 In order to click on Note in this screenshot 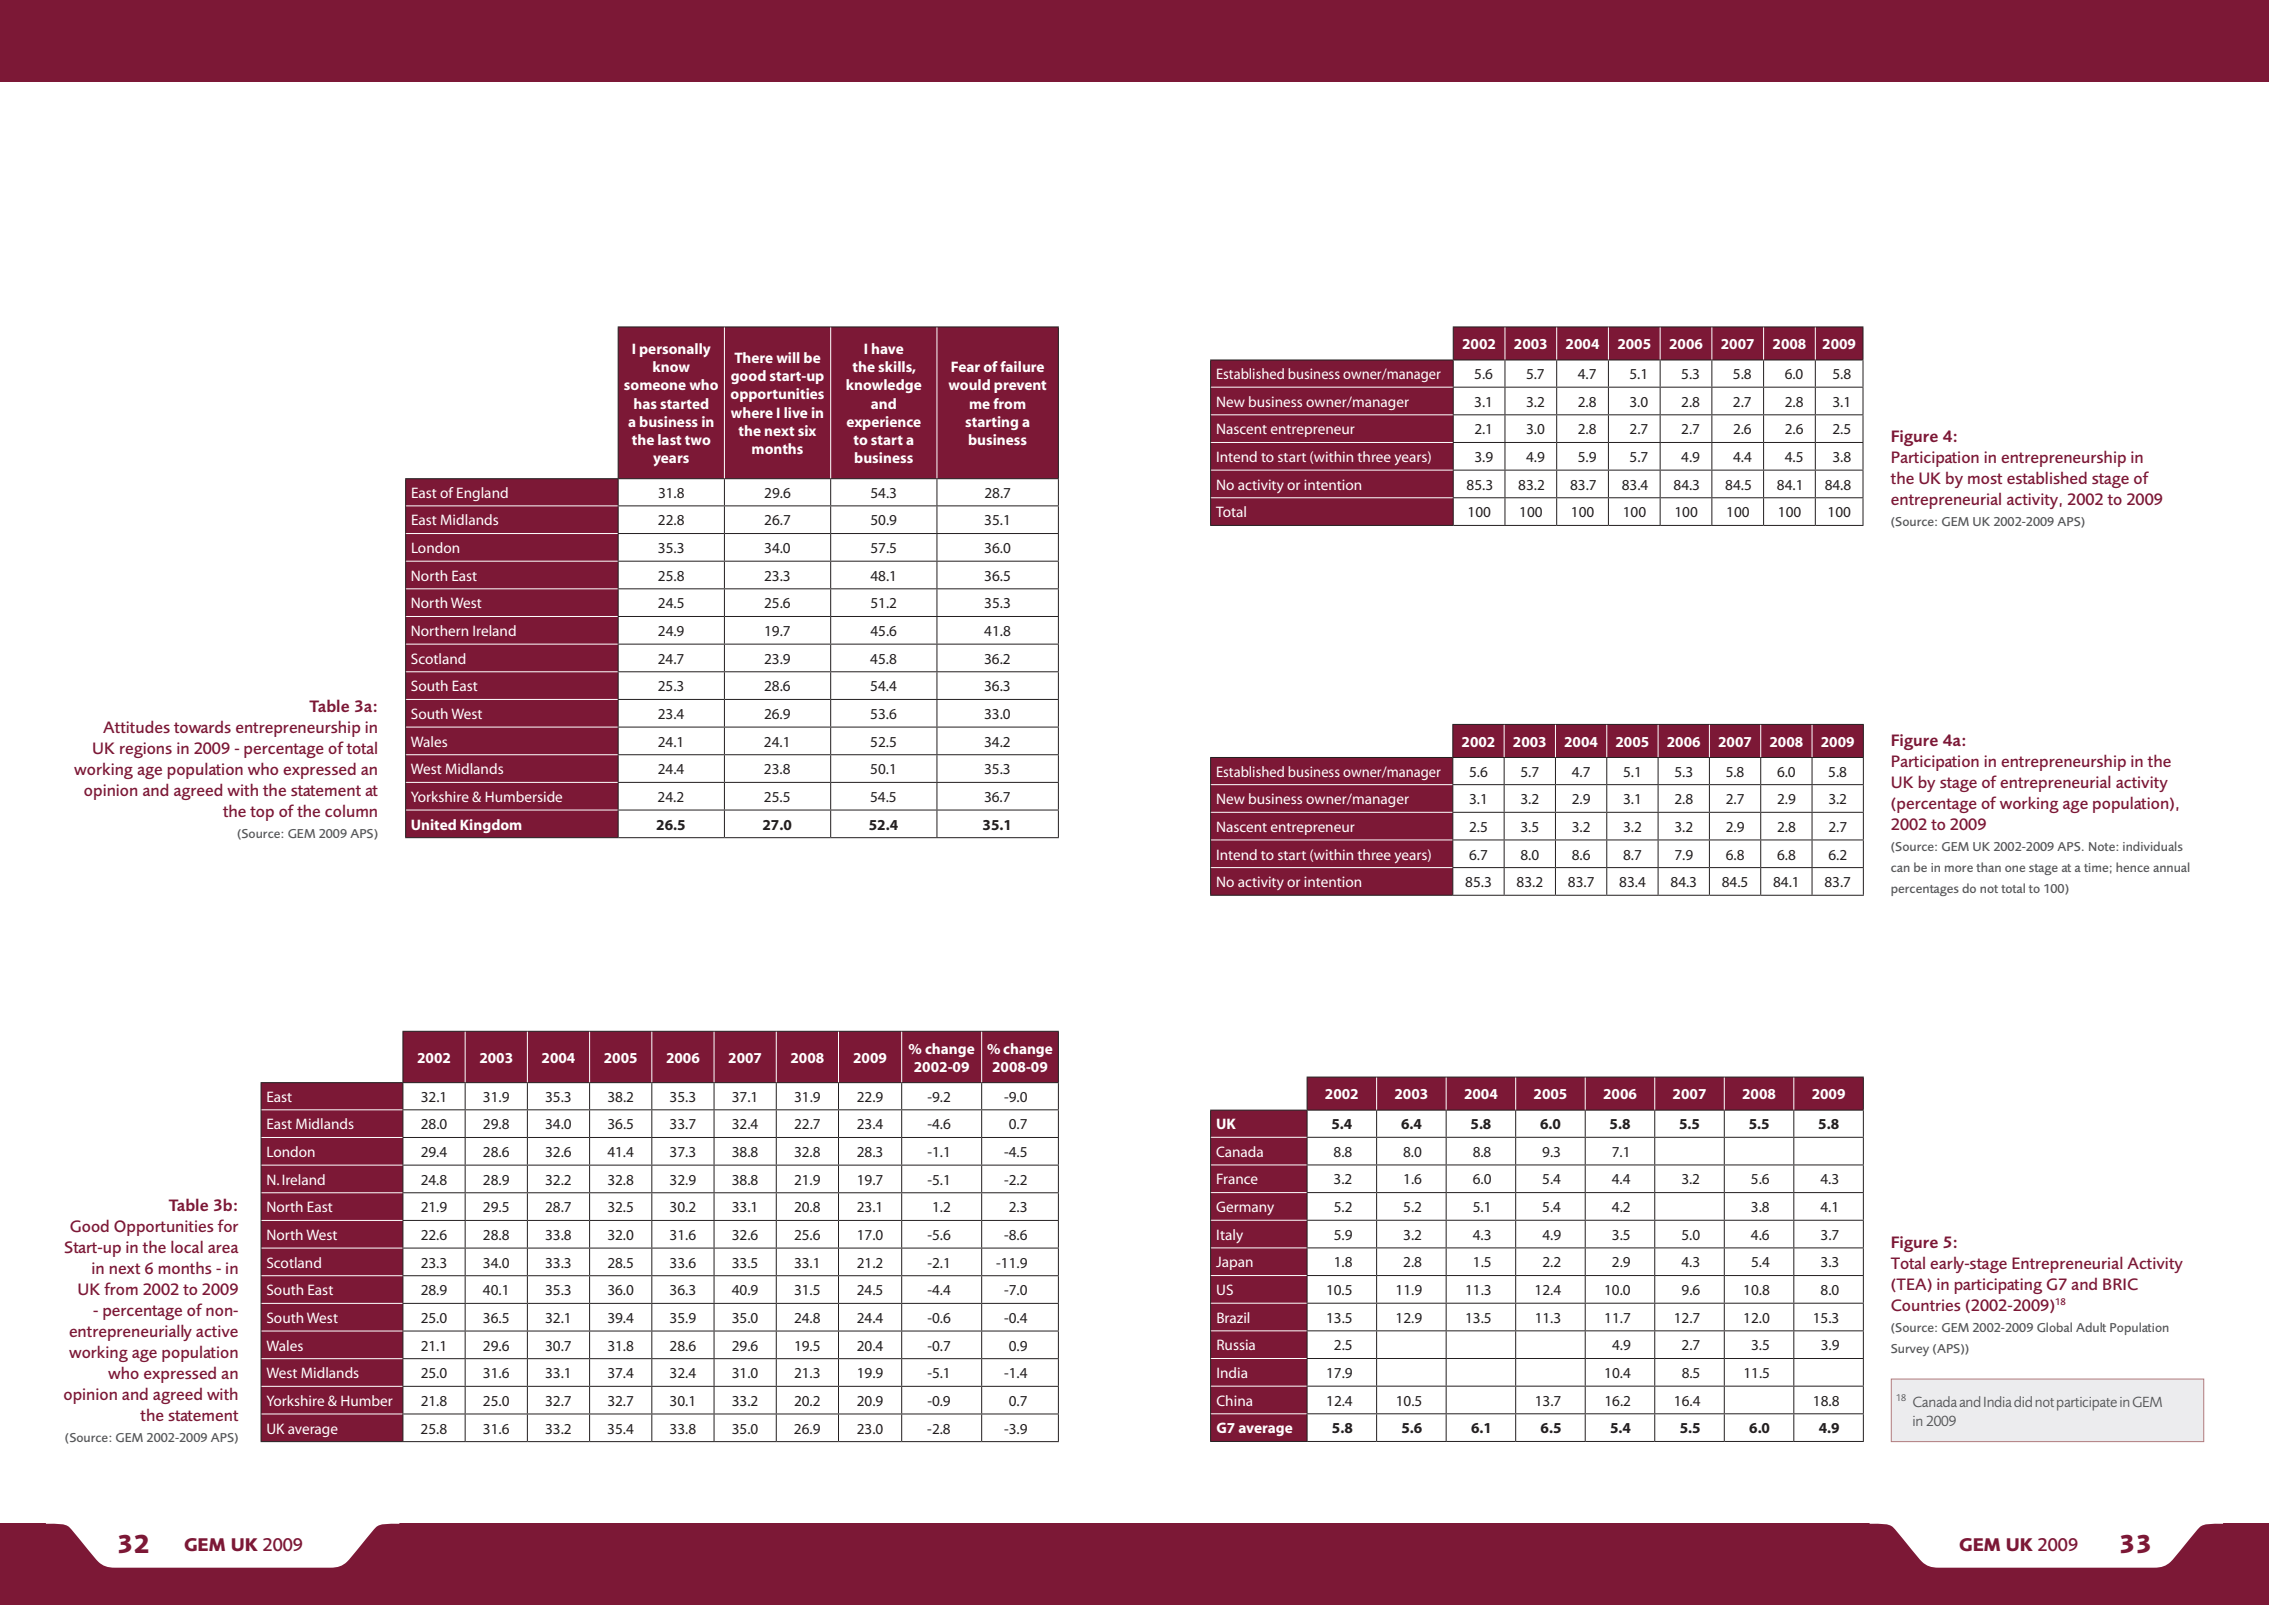, I will do `click(2103, 846)`.
